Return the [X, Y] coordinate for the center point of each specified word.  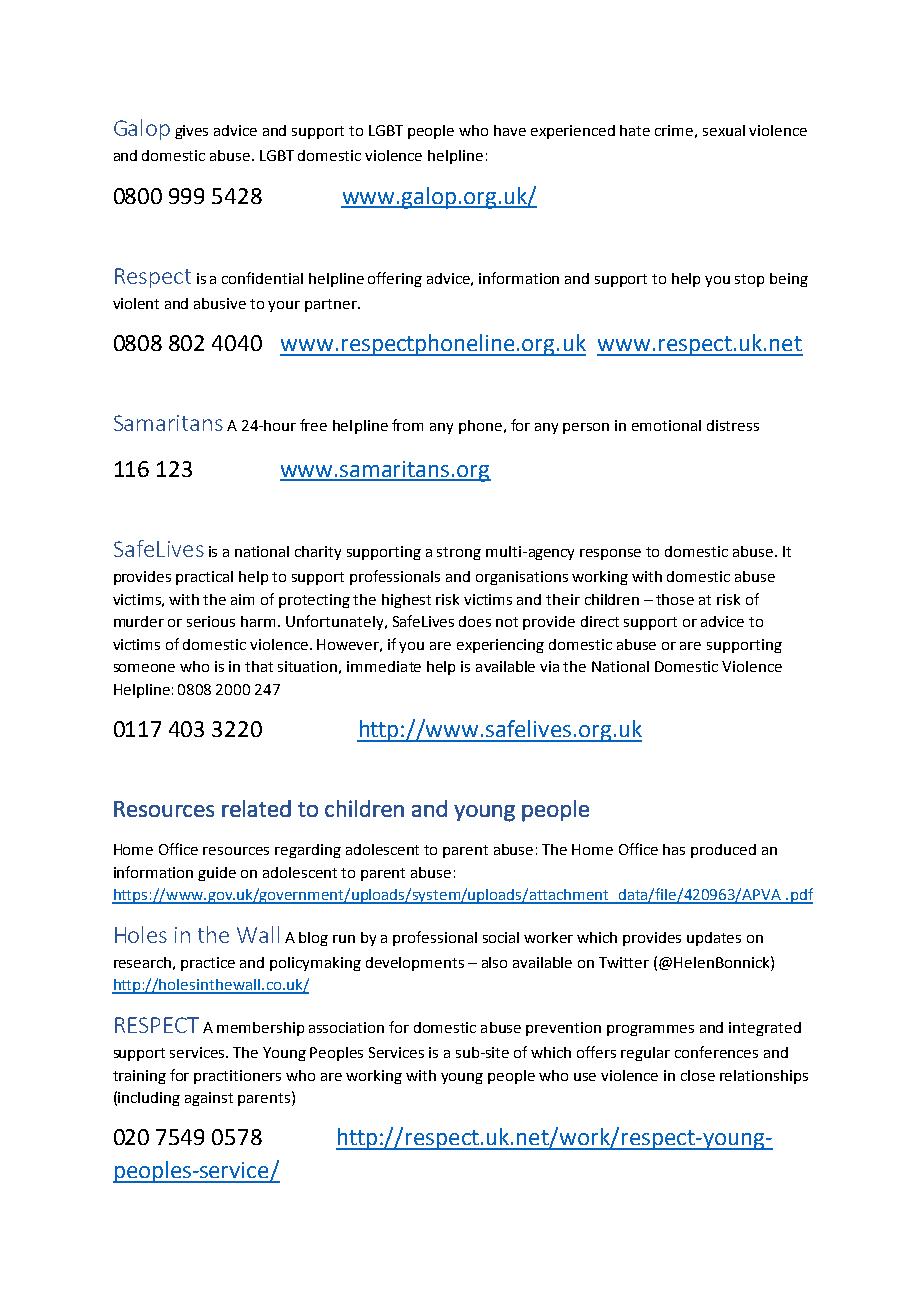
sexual [724, 130]
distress [733, 425]
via [549, 666]
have [510, 130]
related [256, 808]
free [313, 425]
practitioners [237, 1077]
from [407, 425]
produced [723, 851]
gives [191, 132]
